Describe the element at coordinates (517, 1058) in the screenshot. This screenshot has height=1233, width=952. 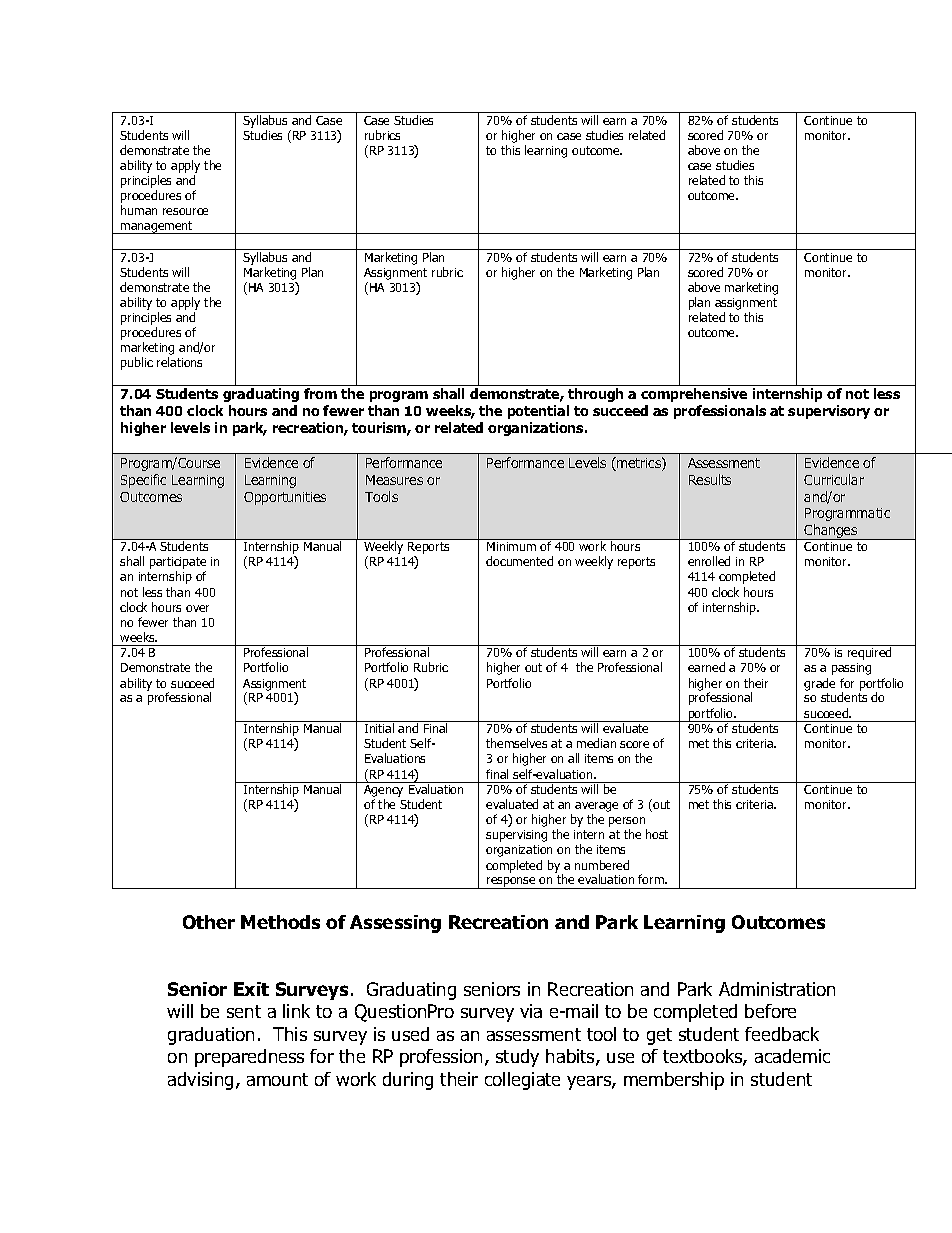
I see `study` at that location.
